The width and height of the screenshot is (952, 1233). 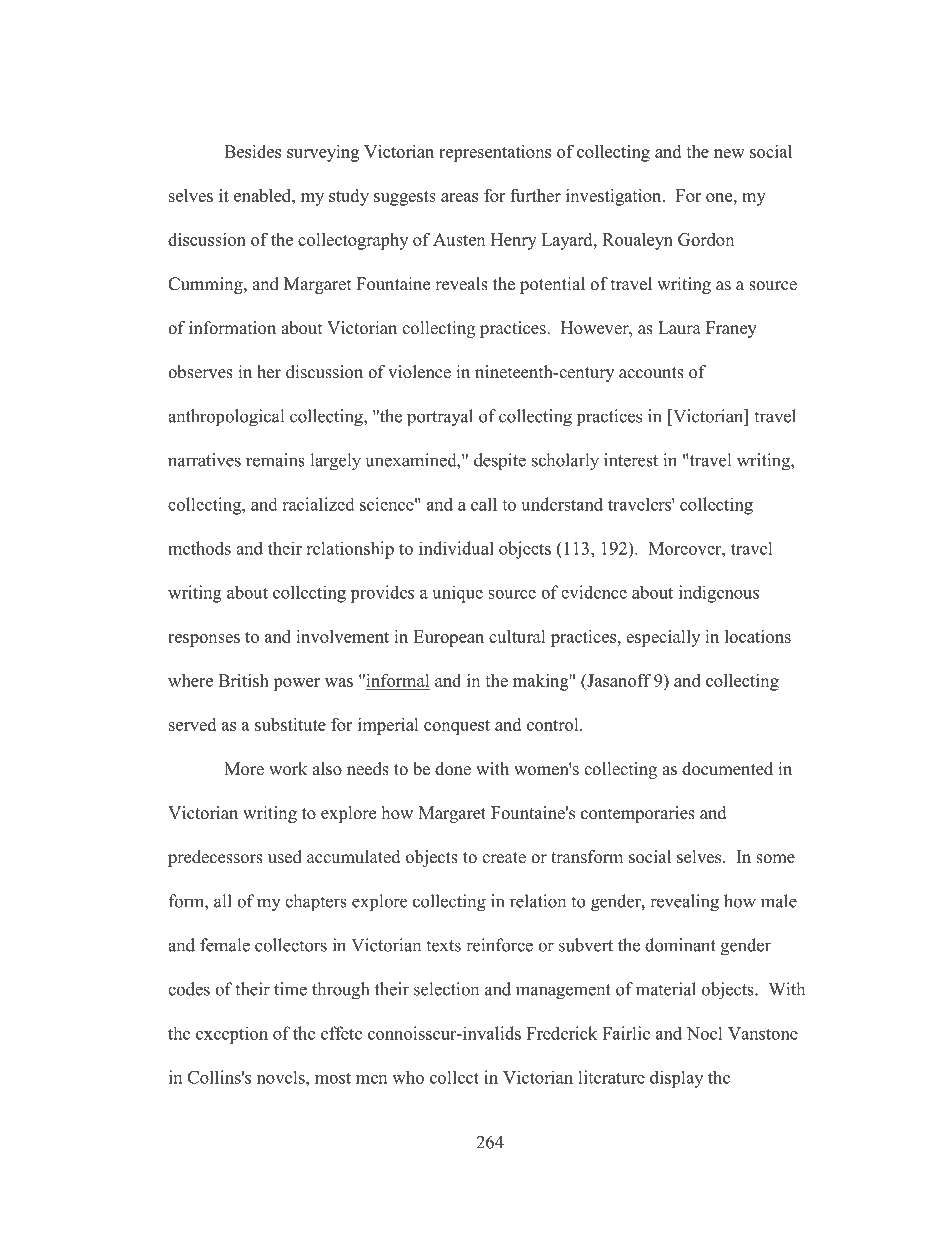 What do you see at coordinates (285, 857) in the screenshot?
I see `used` at bounding box center [285, 857].
